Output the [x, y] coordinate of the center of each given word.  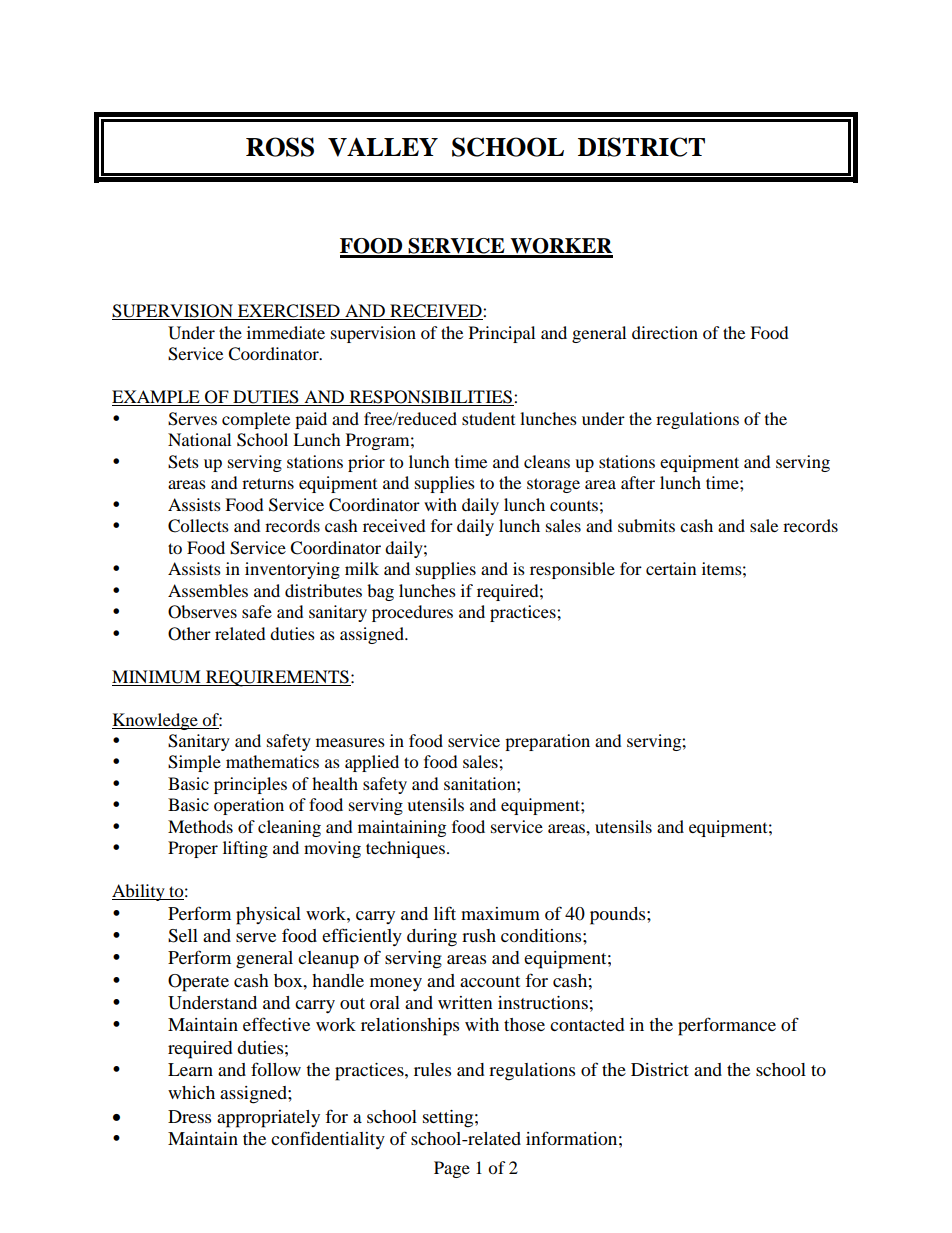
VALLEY [383, 147]
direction [665, 332]
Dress [189, 1116]
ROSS [280, 147]
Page [452, 1169]
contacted [587, 1024]
